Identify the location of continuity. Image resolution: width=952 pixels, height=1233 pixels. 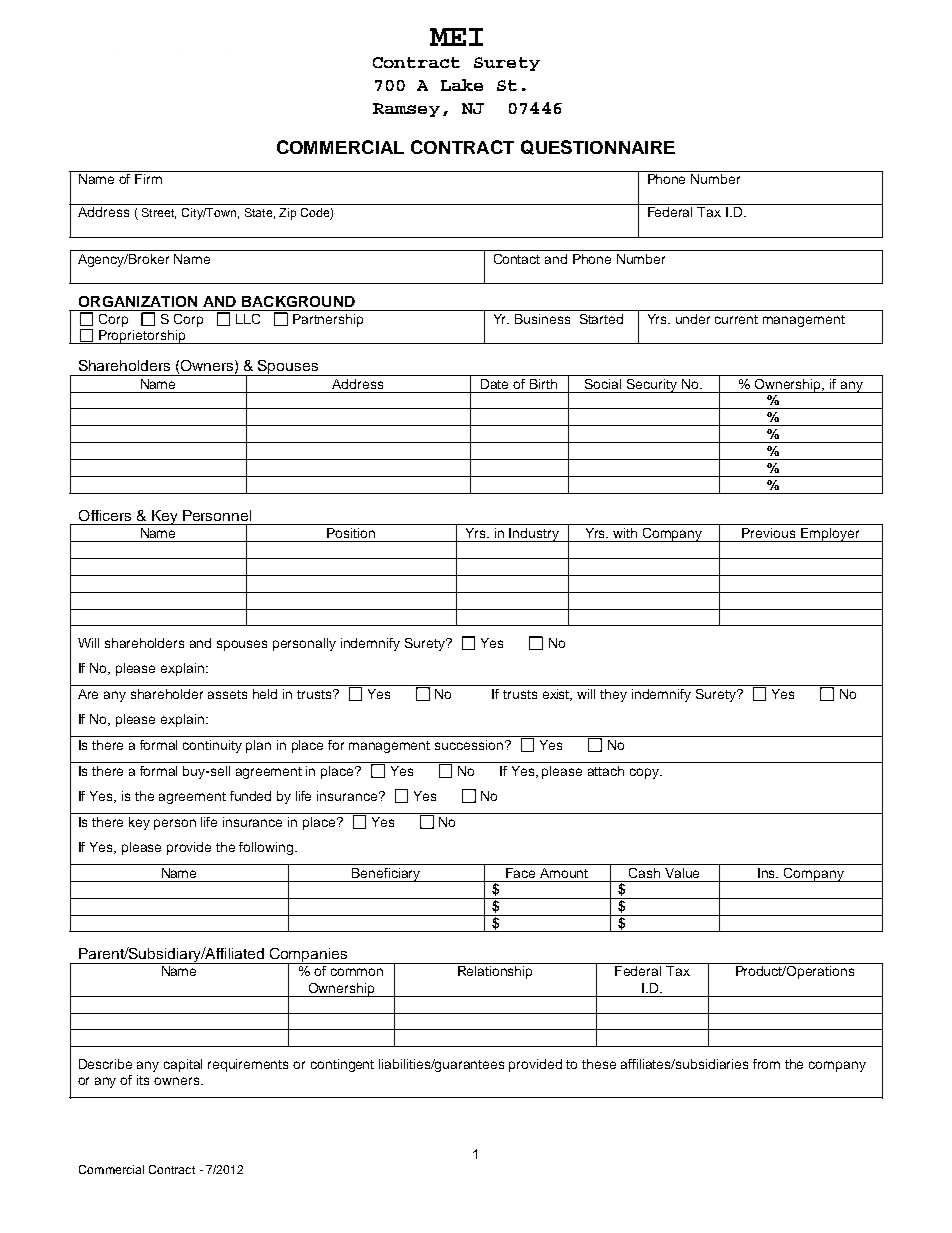
(212, 746).
